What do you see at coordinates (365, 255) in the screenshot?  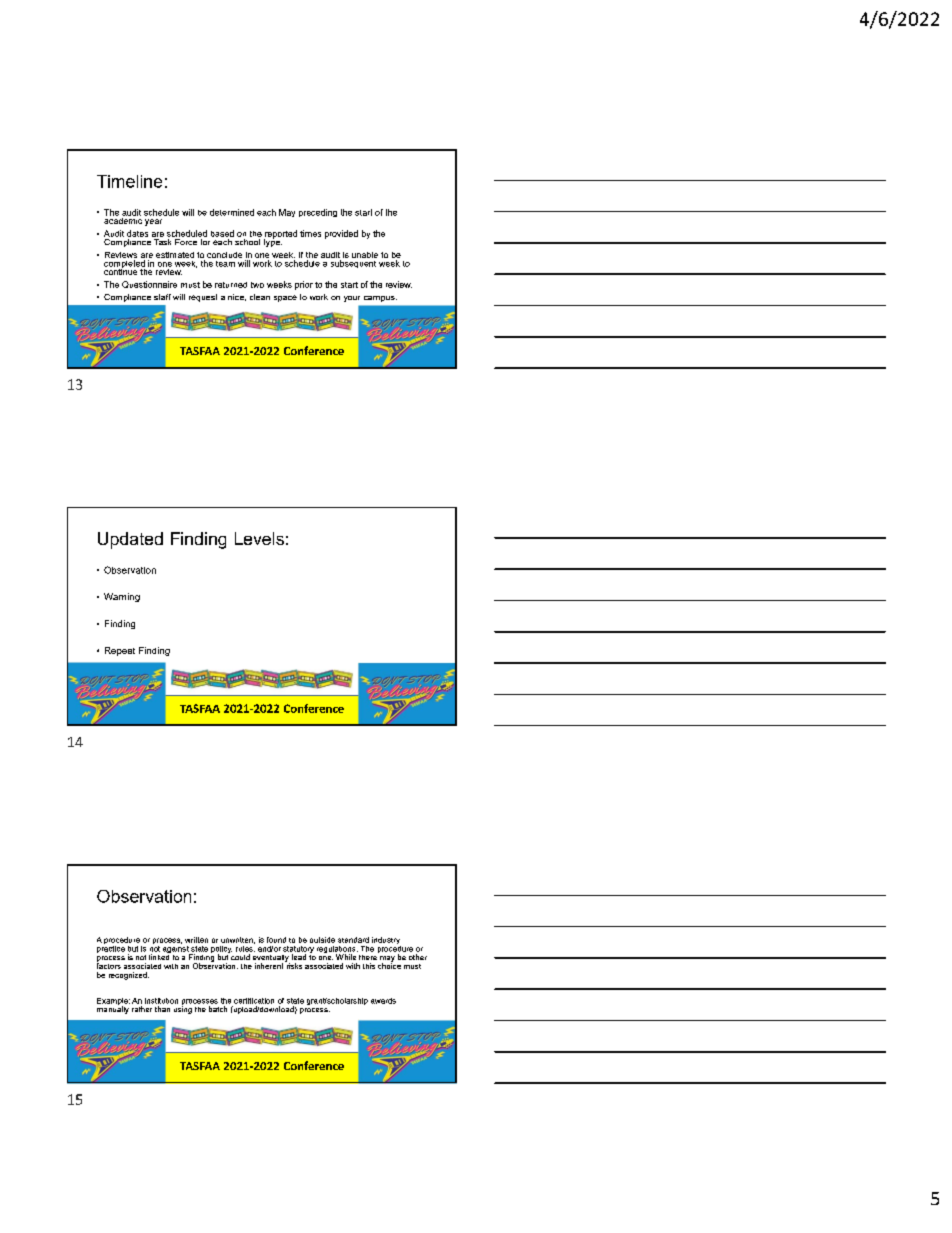 I see `unable` at bounding box center [365, 255].
